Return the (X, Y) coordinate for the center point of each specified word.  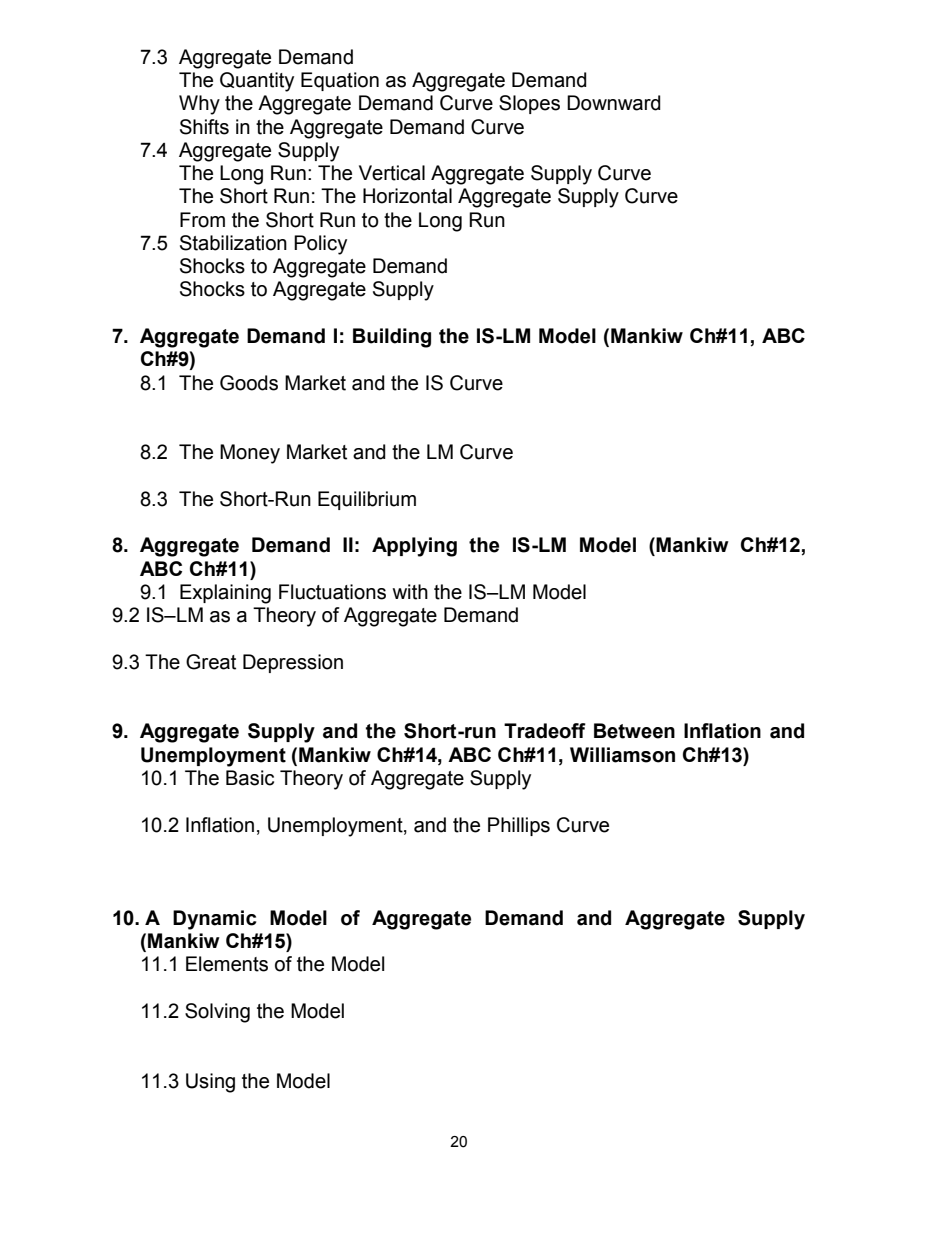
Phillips (519, 826)
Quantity (257, 82)
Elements (227, 964)
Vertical (392, 173)
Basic (250, 778)
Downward (614, 103)
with (410, 592)
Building (392, 338)
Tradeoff (545, 731)
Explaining (225, 594)
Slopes (529, 104)
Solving (217, 1013)
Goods (249, 383)
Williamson (622, 755)
